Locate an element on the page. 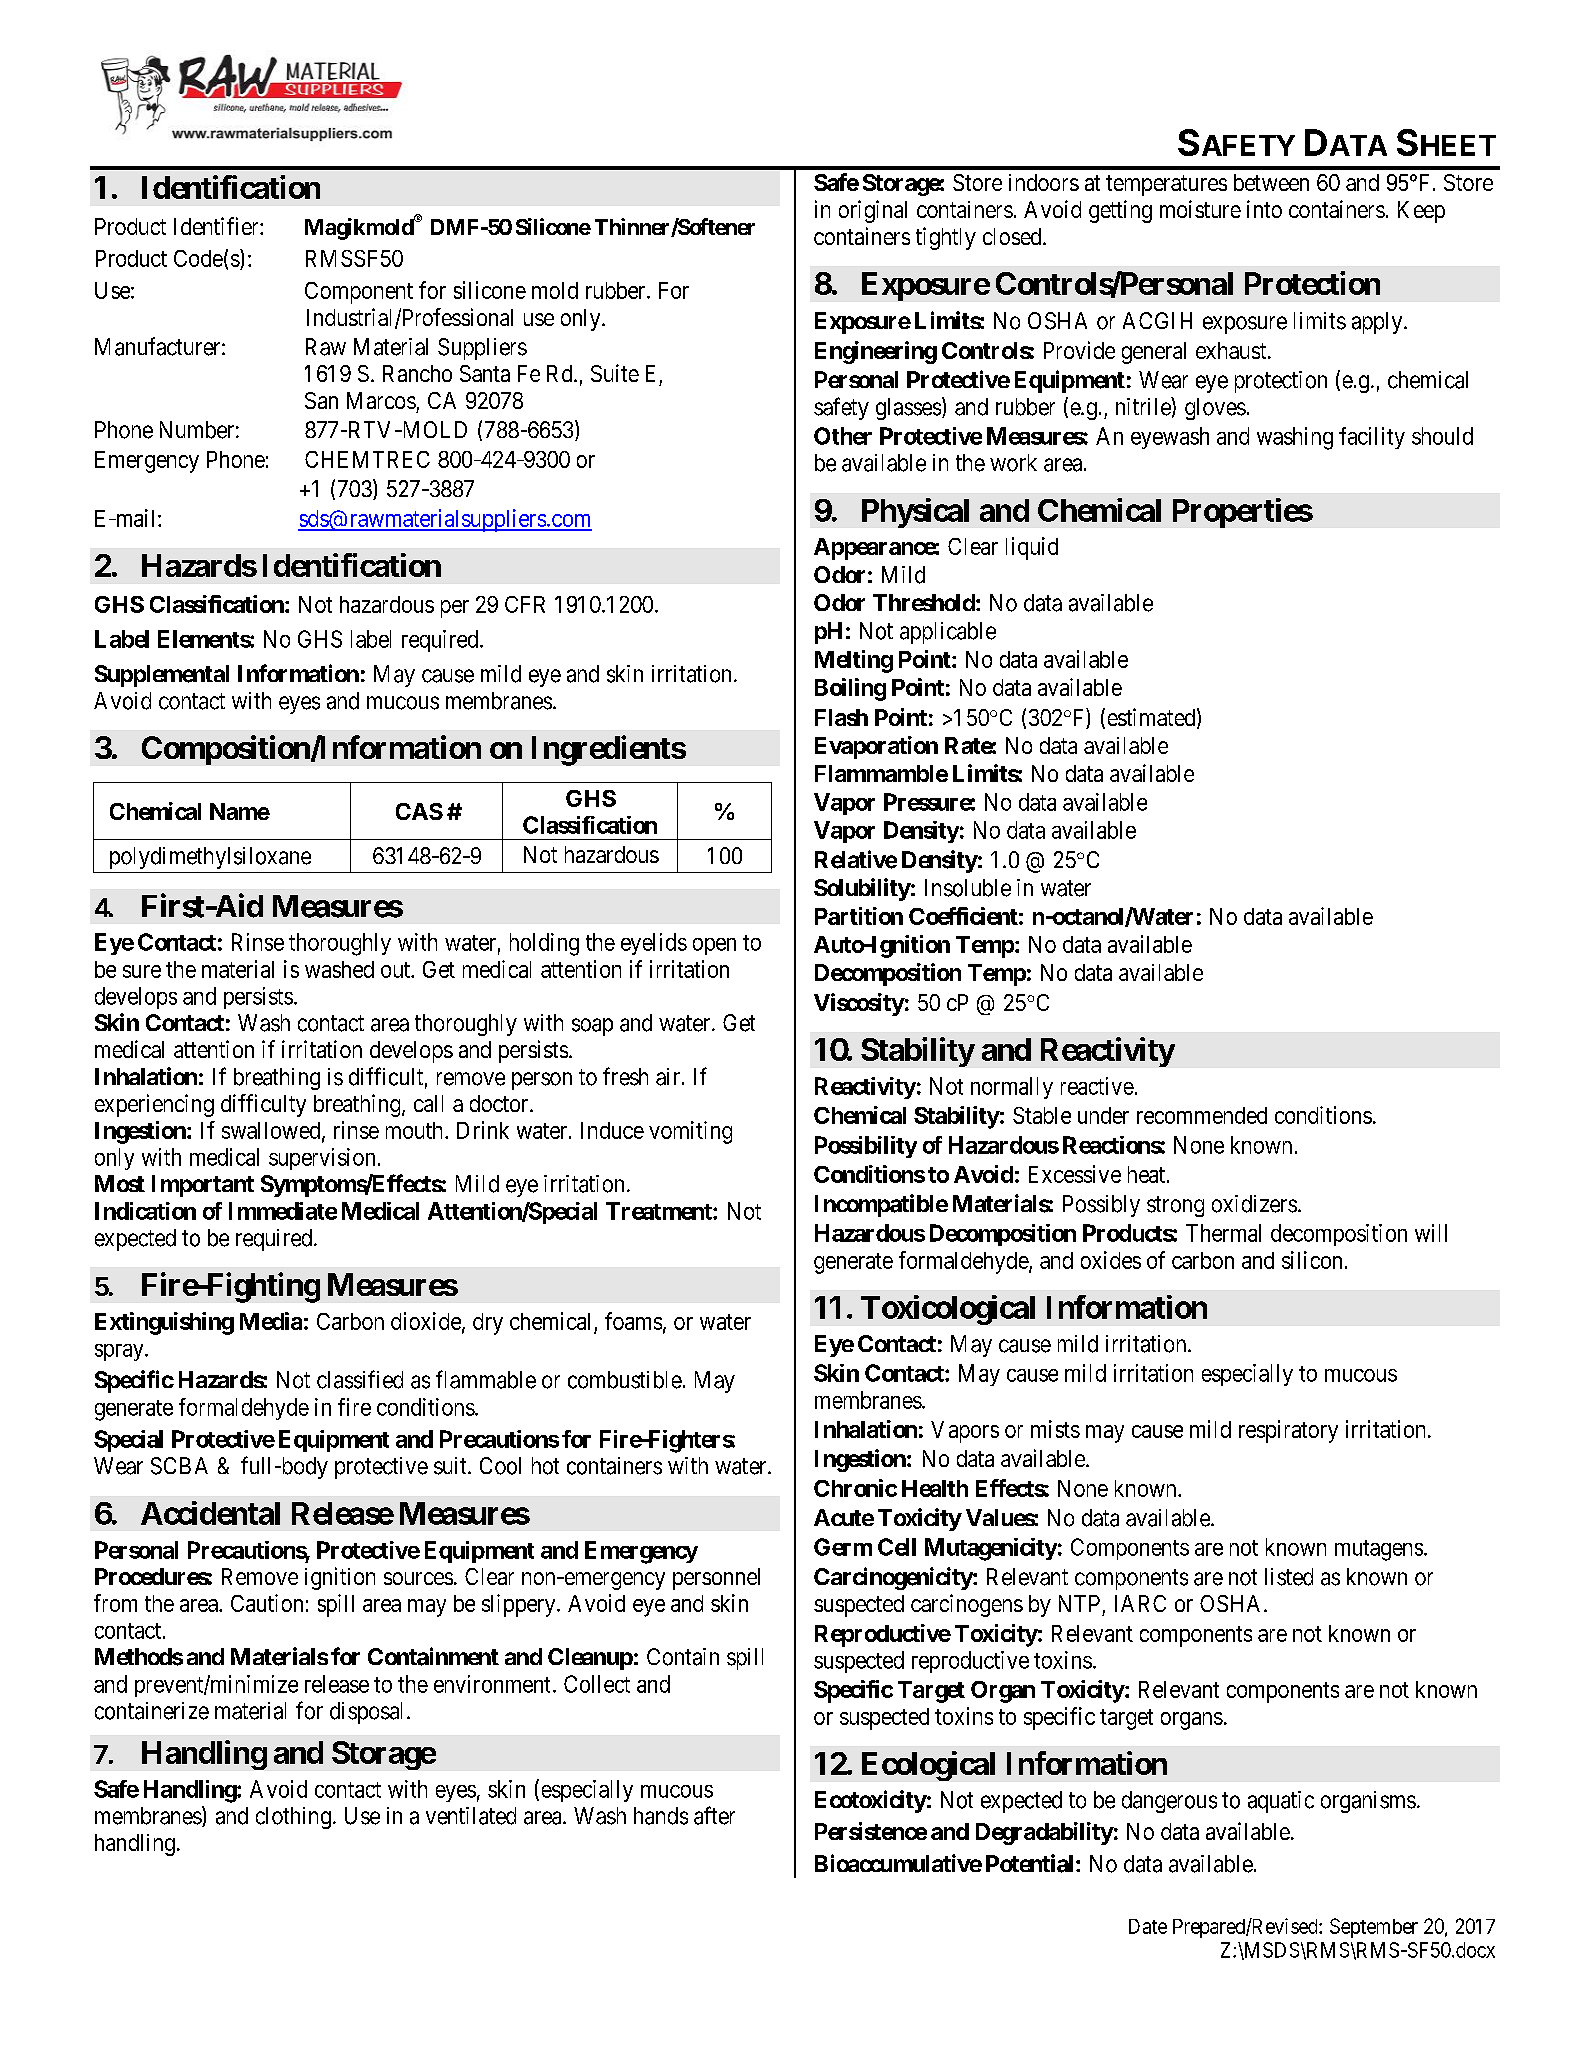  Identifier is located at coordinates (217, 226).
